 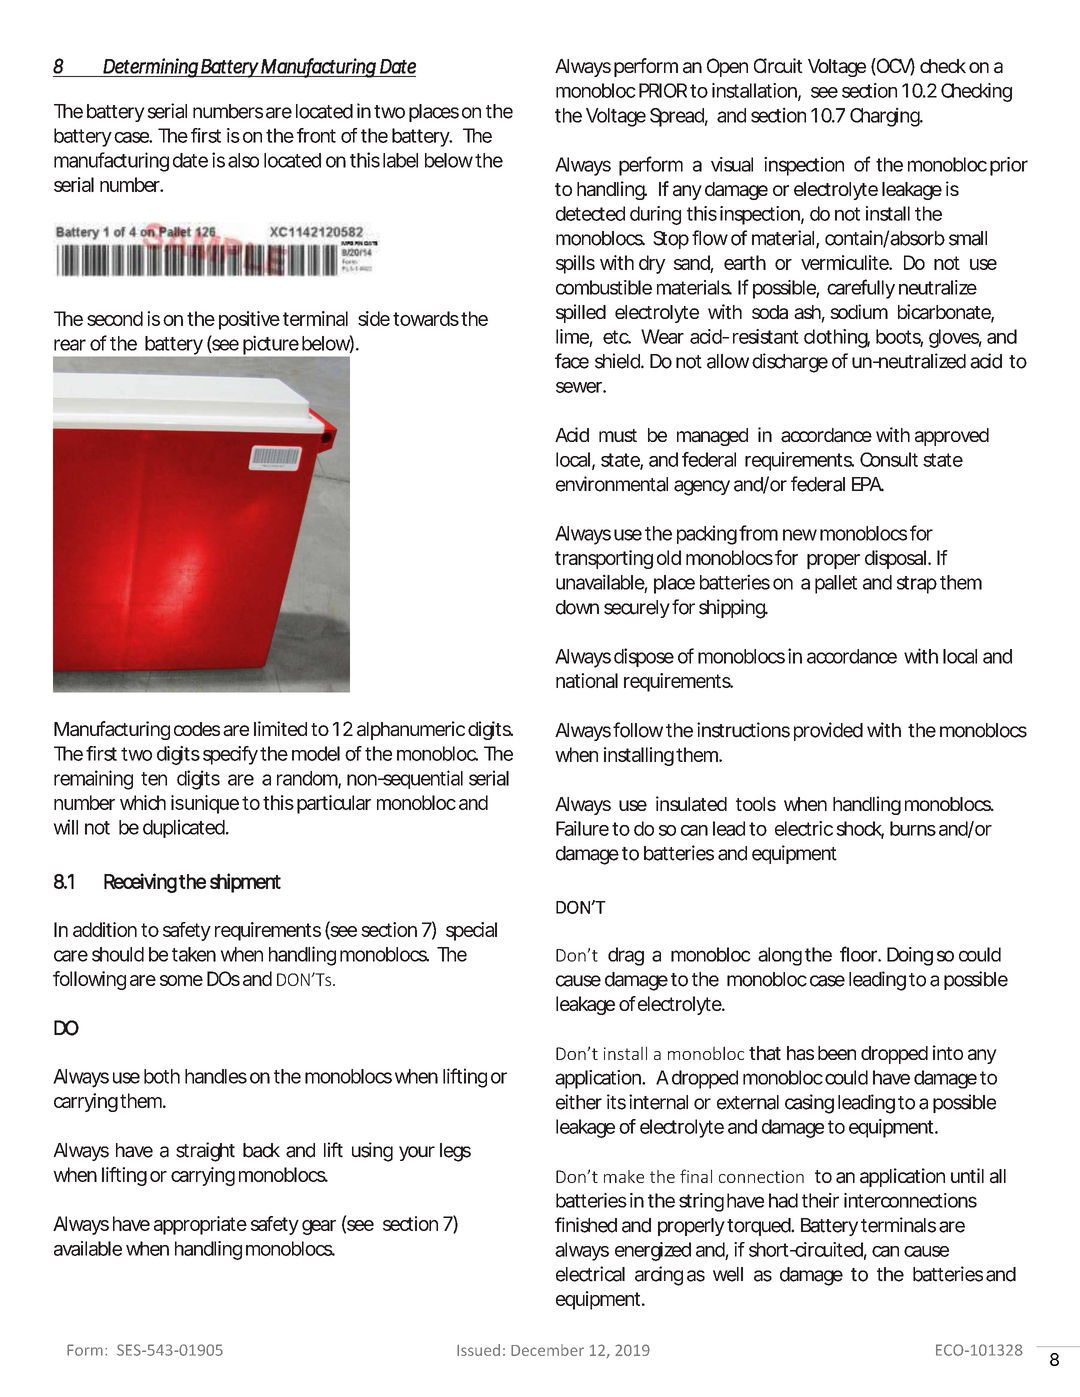 I want to click on codes, so click(x=197, y=729).
